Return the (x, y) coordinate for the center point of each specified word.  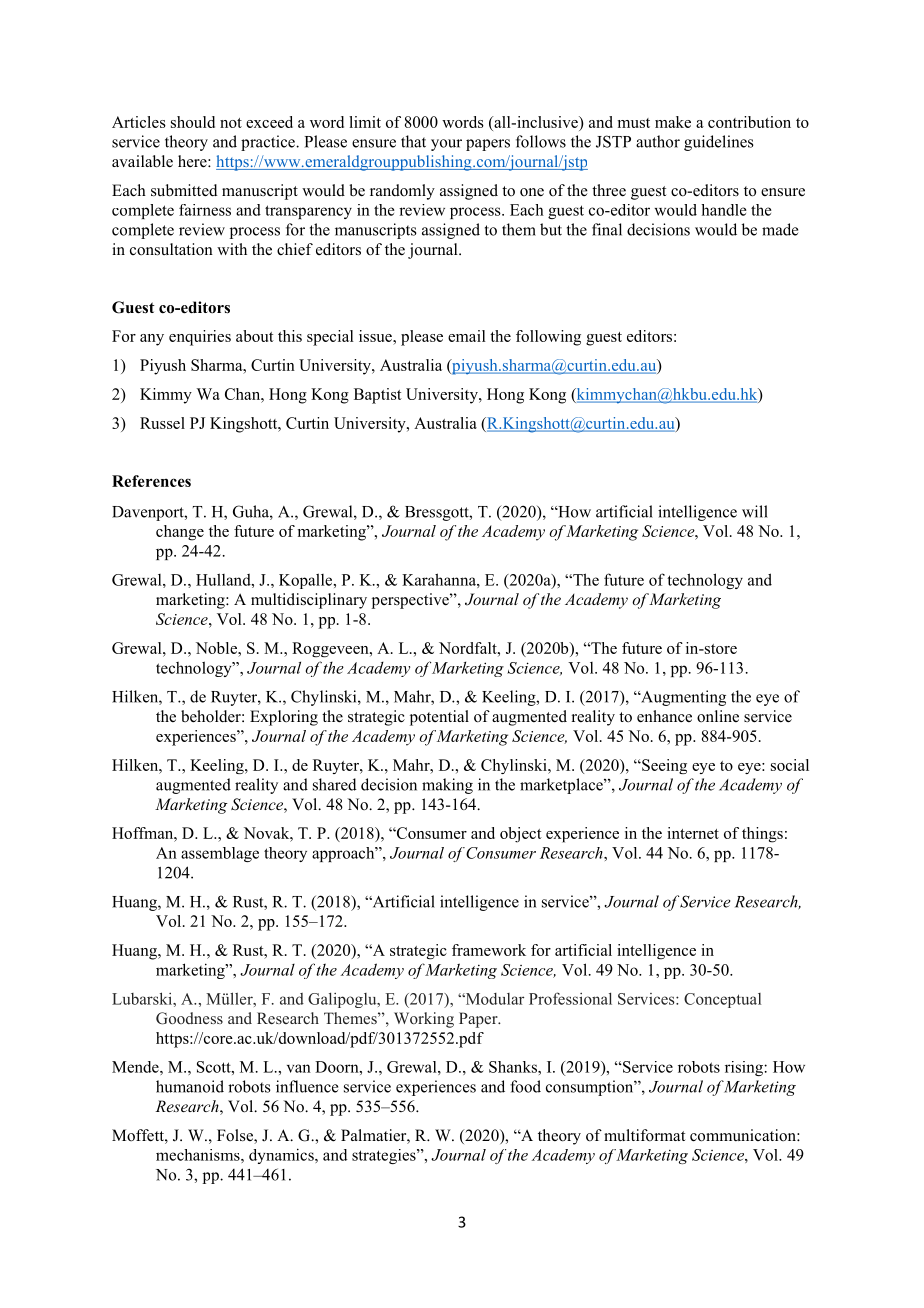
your (446, 145)
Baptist (378, 396)
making (447, 786)
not (231, 123)
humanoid (190, 1086)
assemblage (220, 854)
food (525, 1086)
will (755, 511)
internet (693, 833)
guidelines (719, 143)
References (151, 481)
